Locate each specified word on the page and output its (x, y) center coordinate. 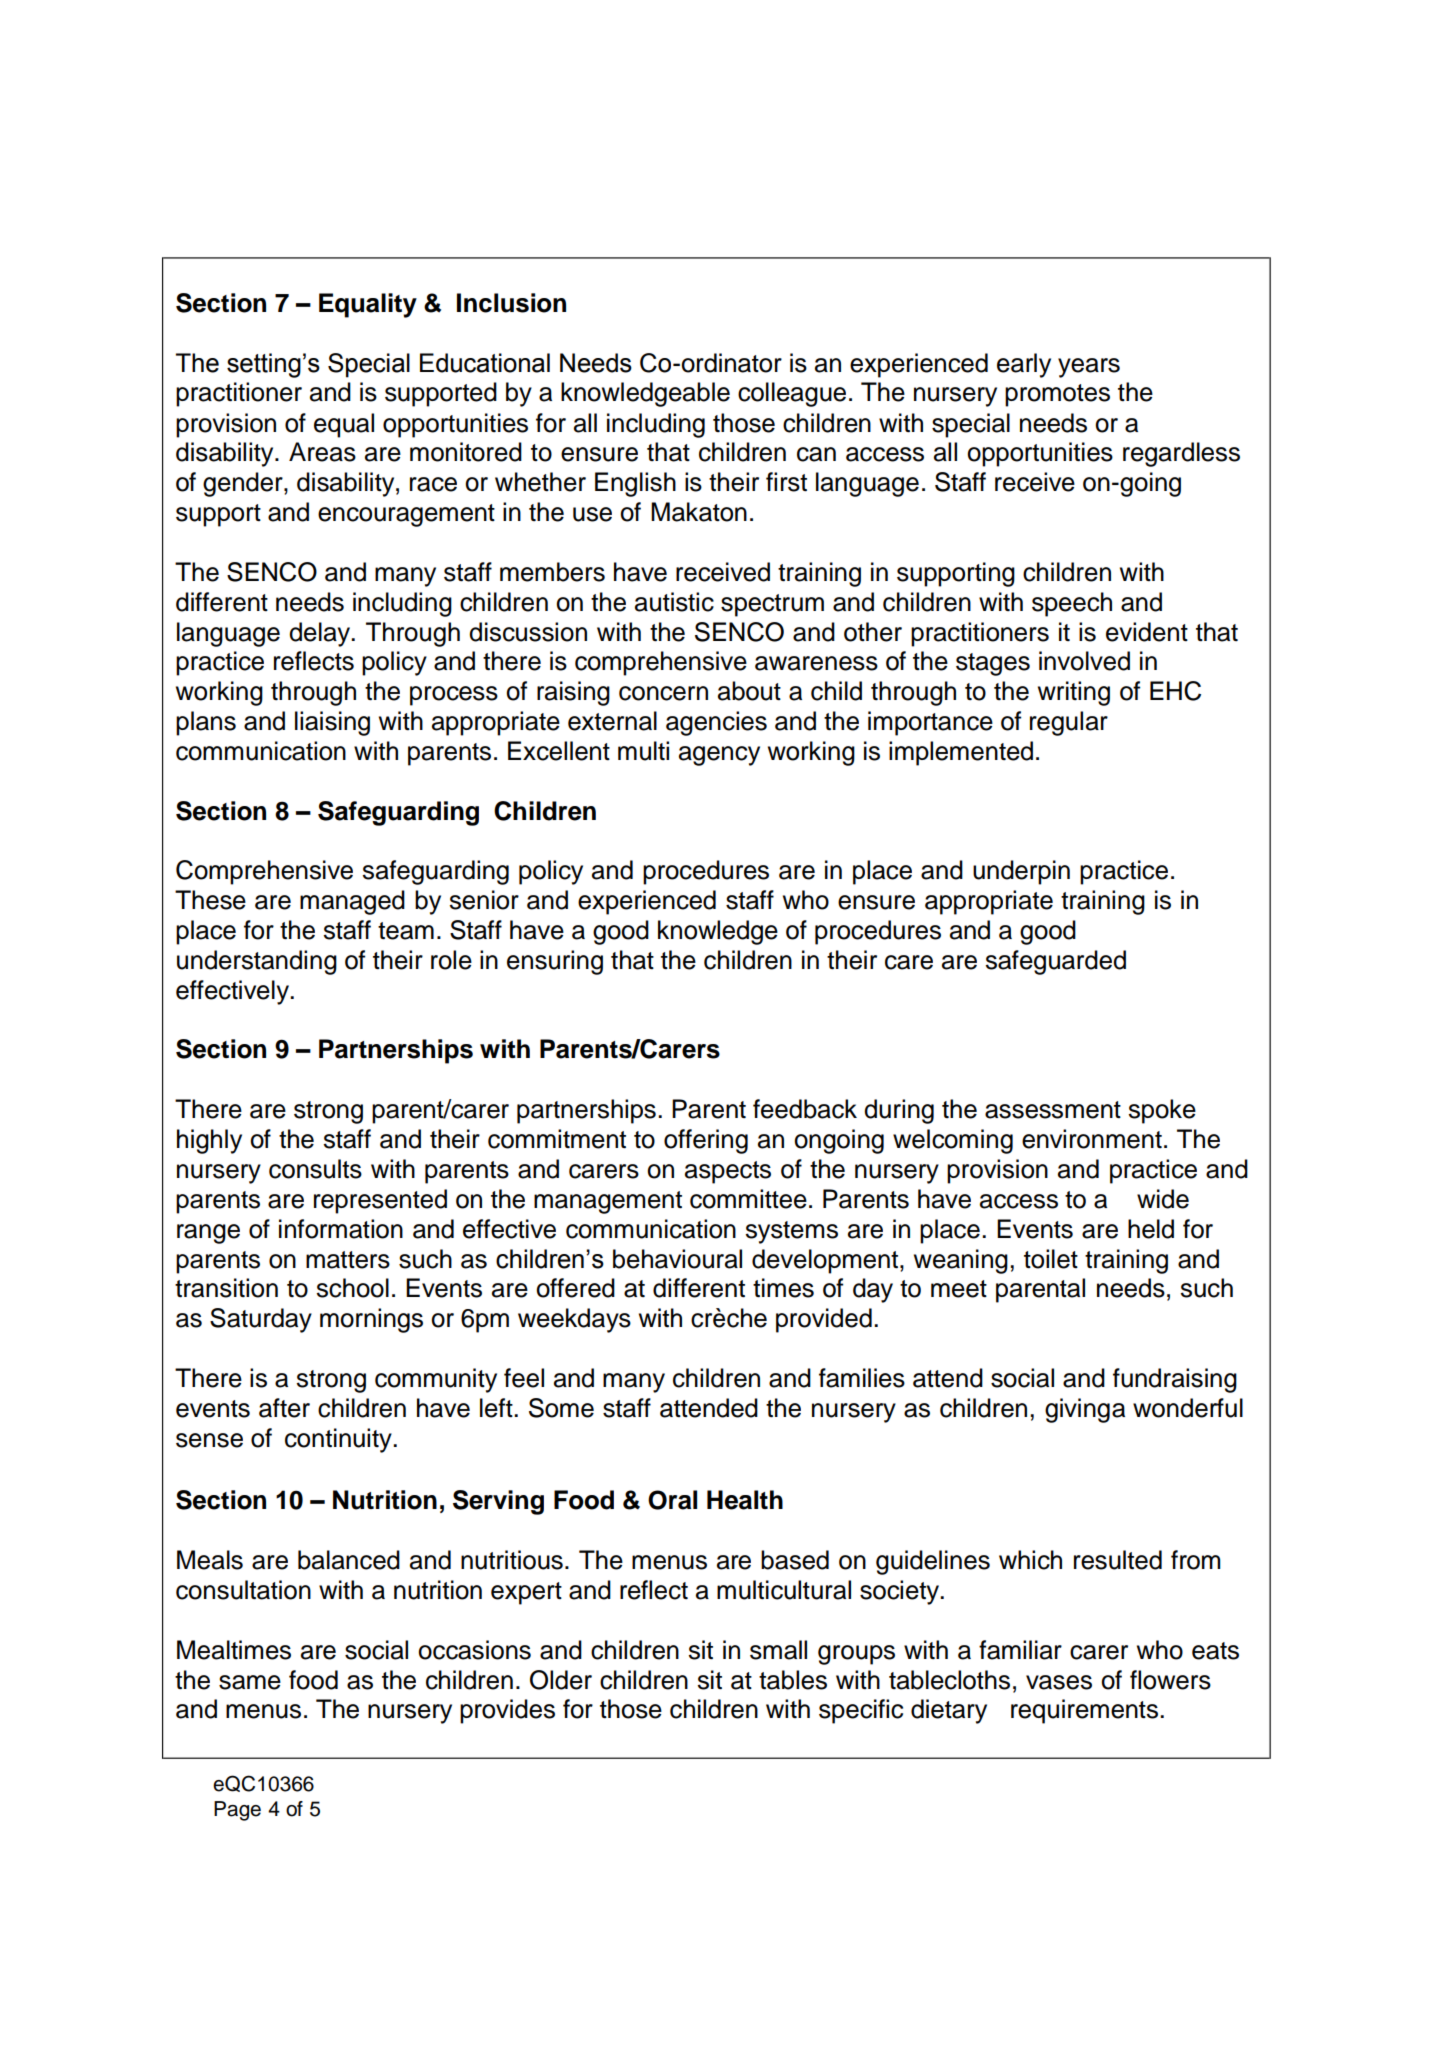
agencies (716, 723)
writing (1074, 693)
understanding (257, 962)
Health (745, 1500)
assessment (1053, 1110)
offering (706, 1141)
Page (237, 1811)
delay (320, 634)
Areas (322, 452)
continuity (339, 1440)
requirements (1084, 1711)
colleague (792, 394)
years (1089, 368)
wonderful (1188, 1408)
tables (793, 1680)
